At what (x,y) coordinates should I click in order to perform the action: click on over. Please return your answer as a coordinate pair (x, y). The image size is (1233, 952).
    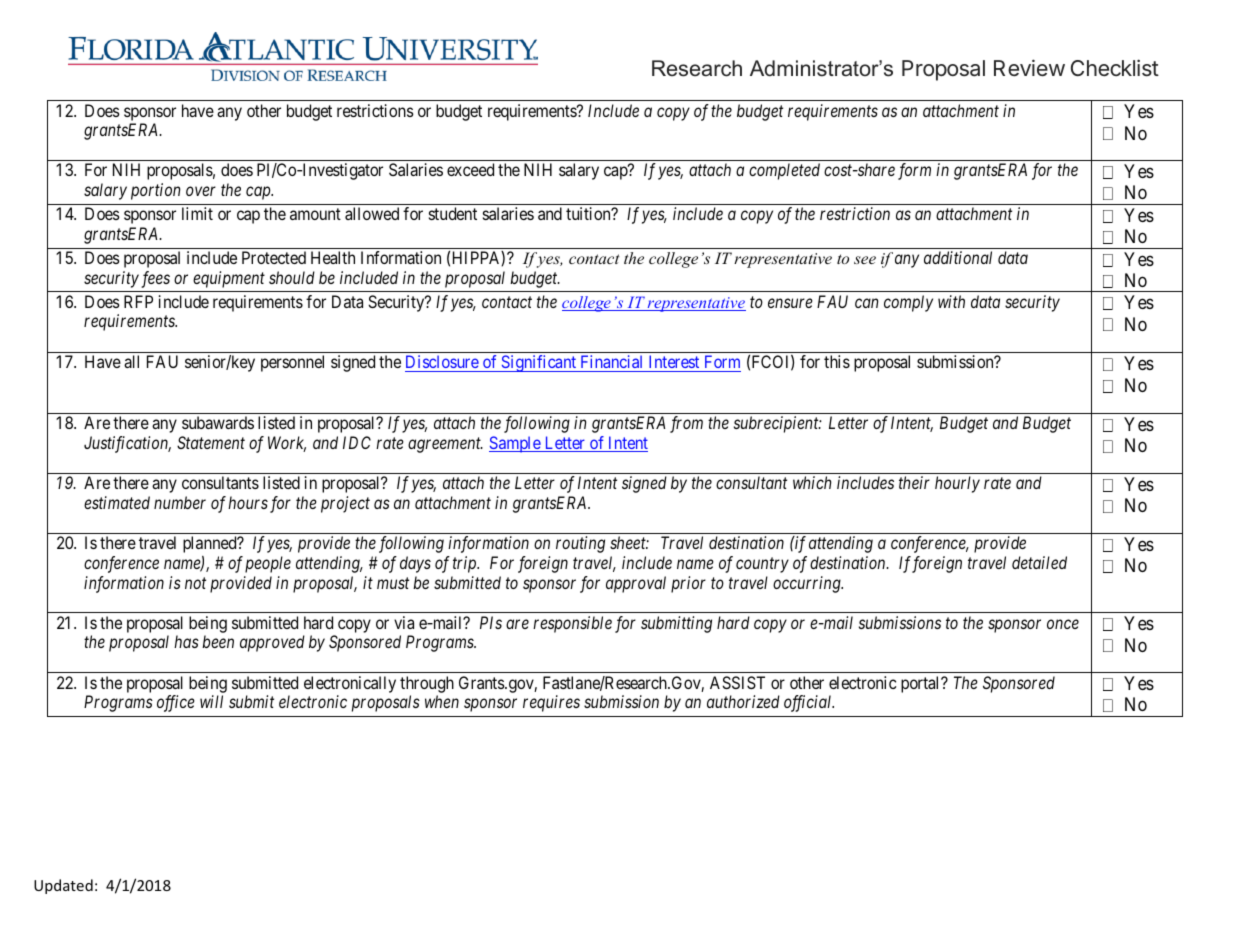
    Looking at the image, I should click on (201, 191).
